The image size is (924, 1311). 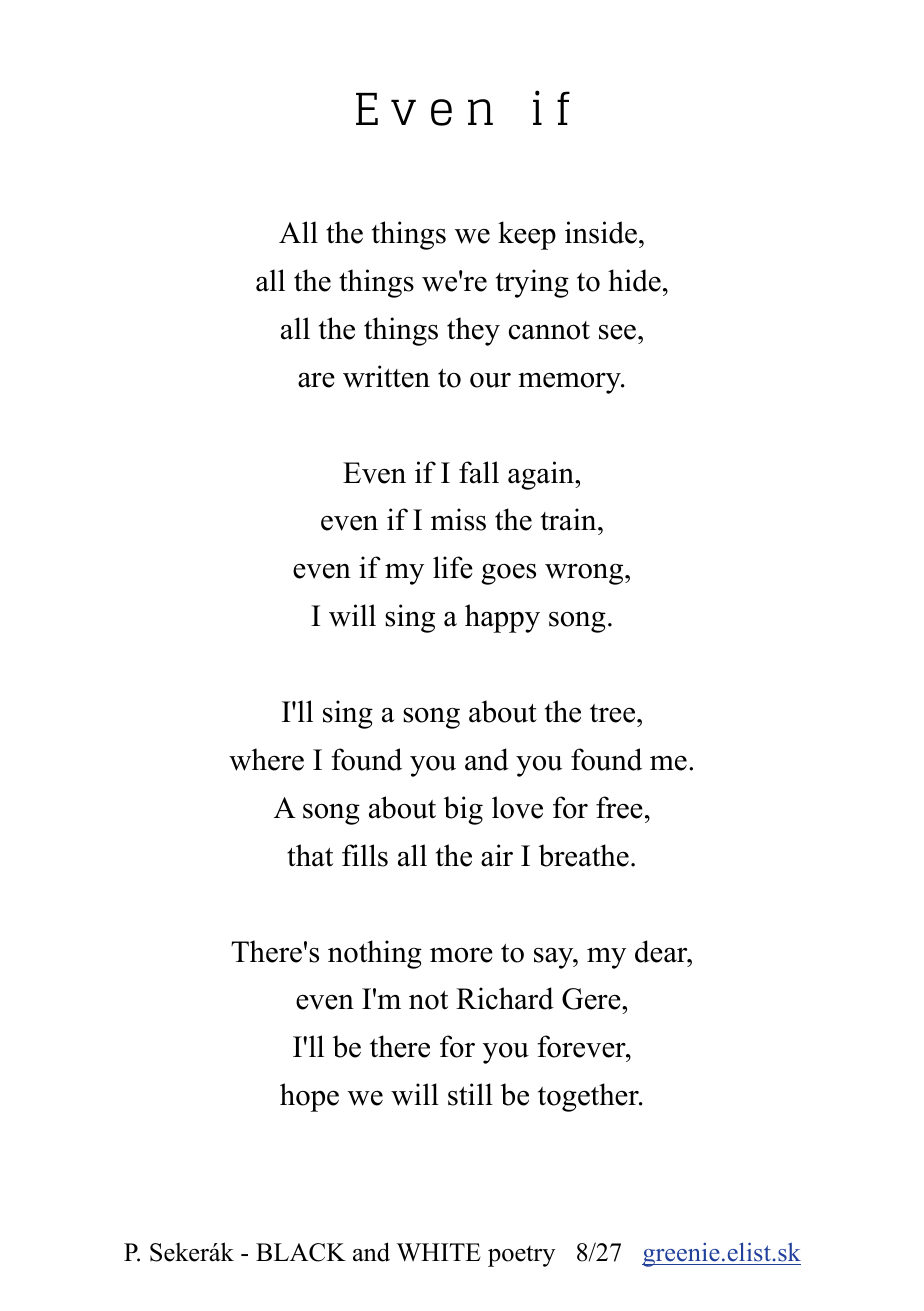 I want to click on that, so click(x=310, y=855).
